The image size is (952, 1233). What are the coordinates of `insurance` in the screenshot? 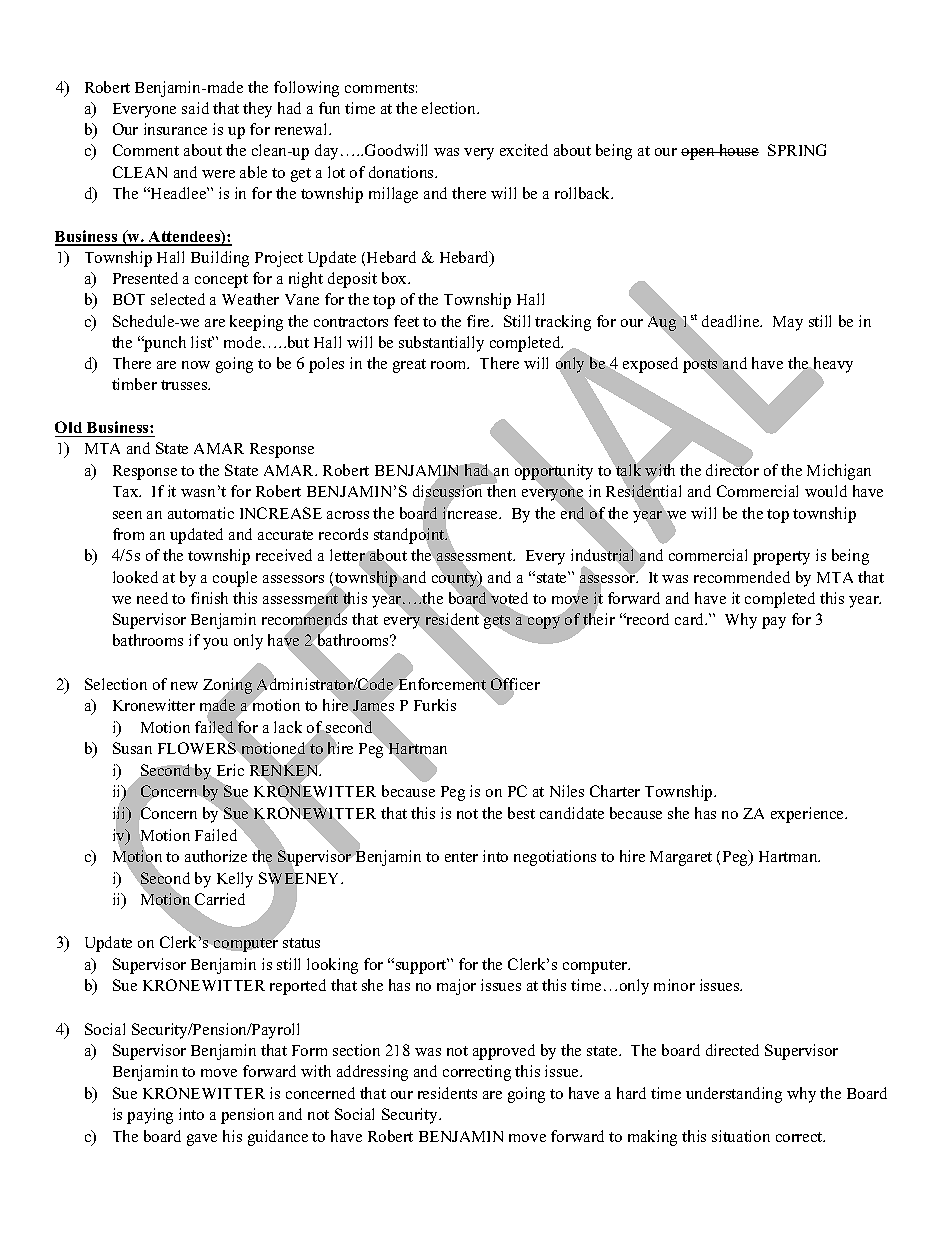 It's located at (175, 129).
